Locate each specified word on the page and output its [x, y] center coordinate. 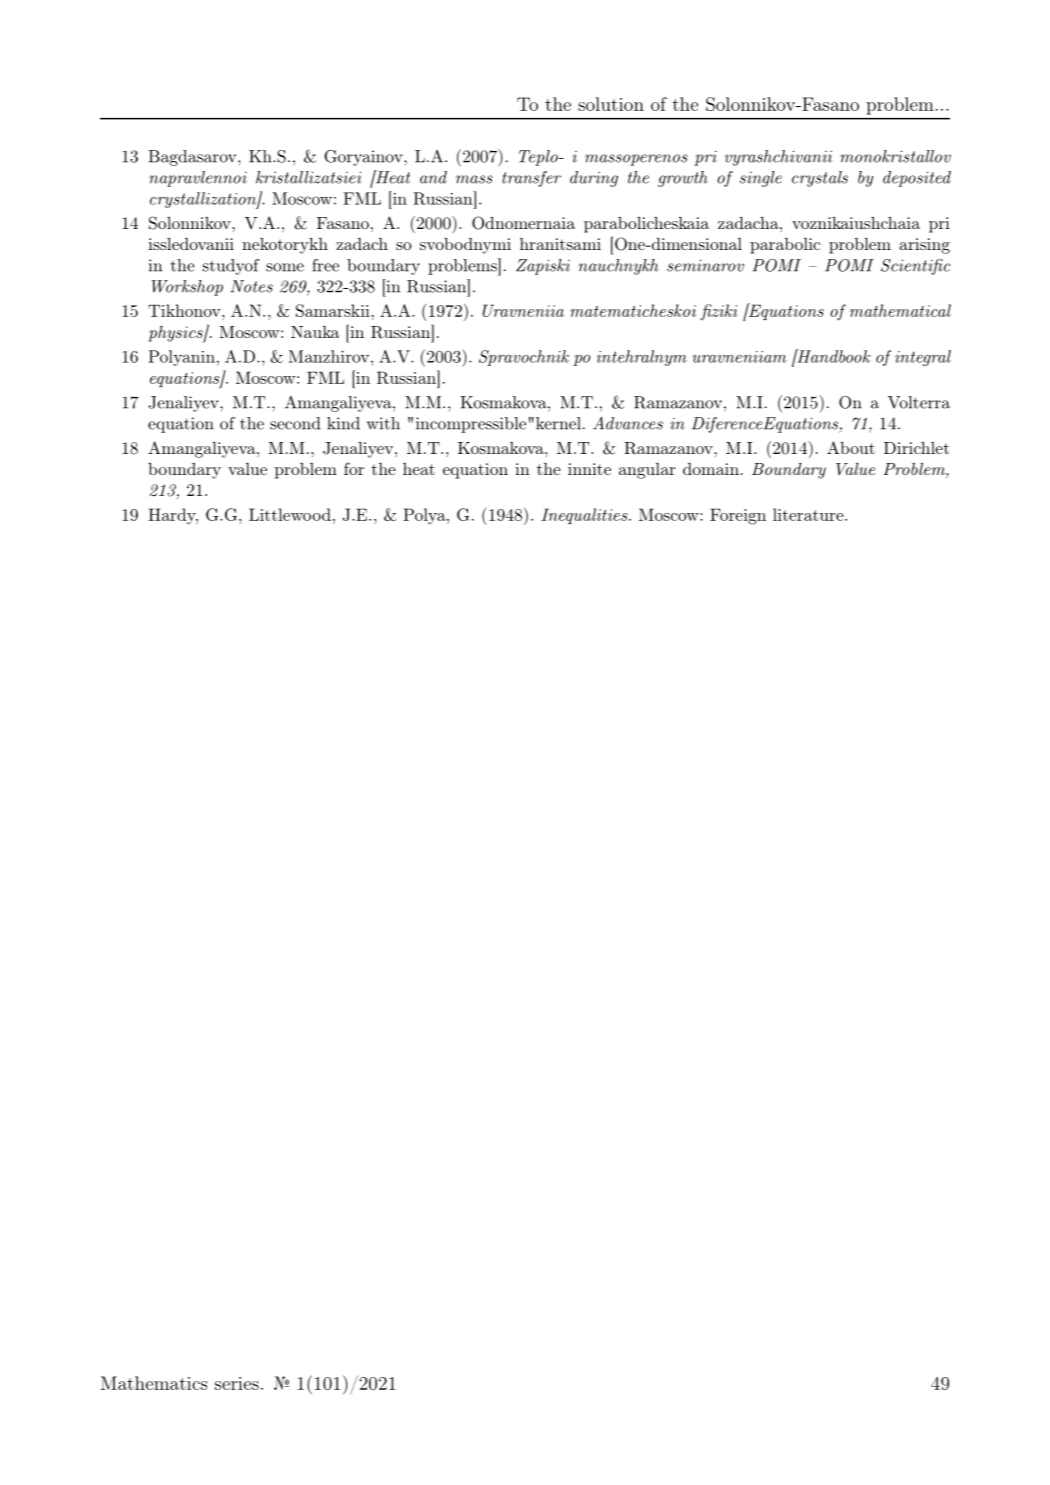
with [383, 423]
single [761, 179]
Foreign [738, 516]
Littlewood [290, 514]
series [237, 1383]
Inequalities [585, 516]
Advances [628, 423]
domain [711, 469]
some [285, 267]
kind [343, 423]
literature [809, 514]
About [851, 447]
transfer [531, 179]
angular [647, 471]
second [295, 423]
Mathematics [154, 1383]
